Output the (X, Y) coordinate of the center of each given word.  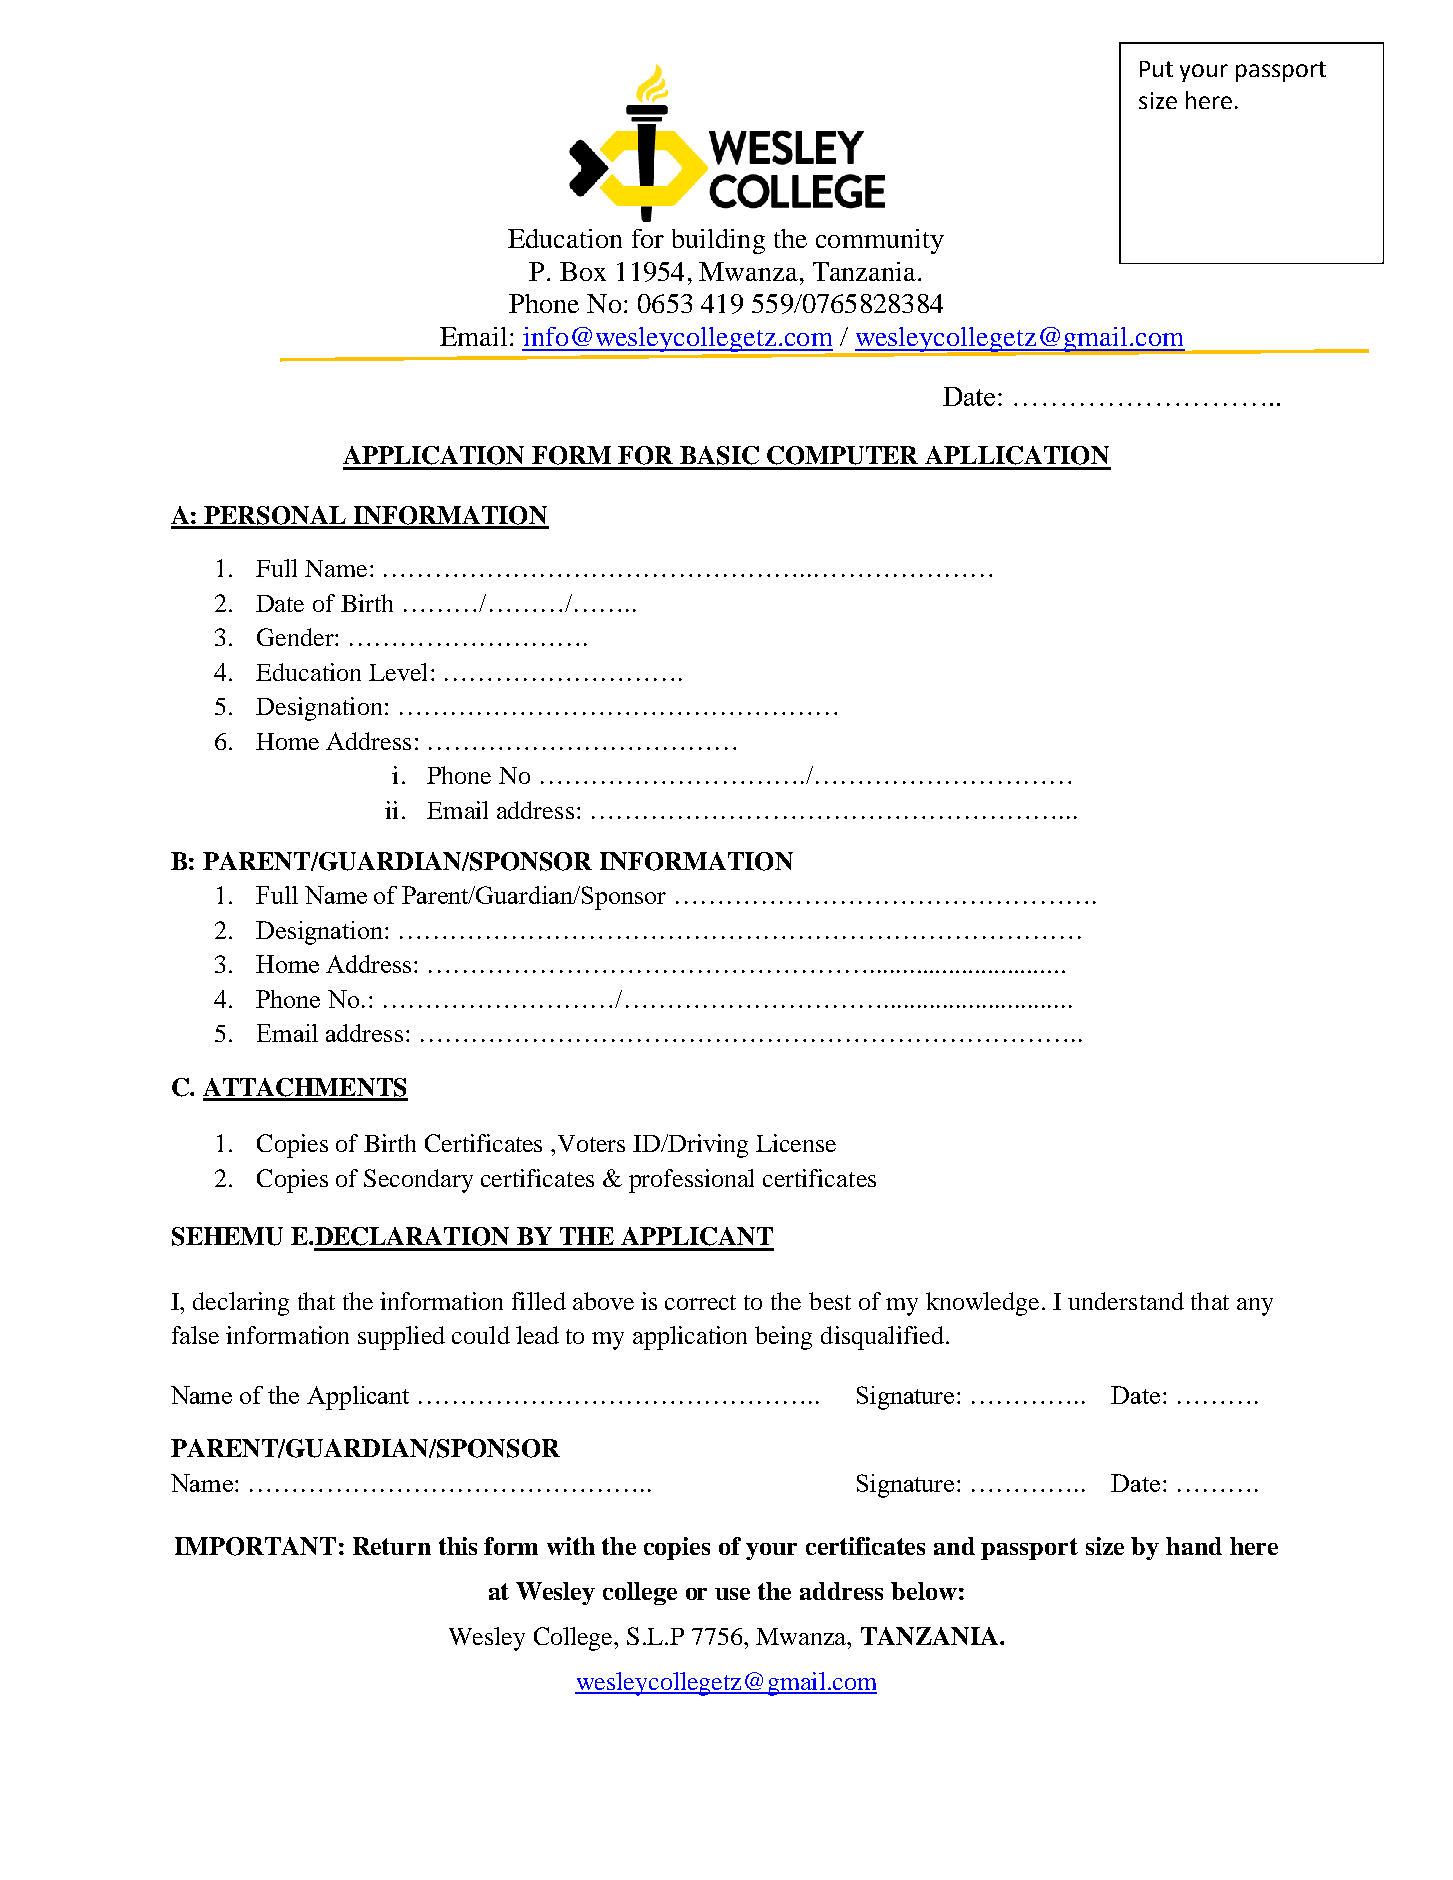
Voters (591, 1143)
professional (691, 1181)
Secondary (418, 1181)
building (718, 241)
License (796, 1143)
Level (398, 672)
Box (583, 271)
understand (1126, 1301)
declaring (241, 1304)
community (880, 241)
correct (700, 1302)
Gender (296, 637)
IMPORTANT (255, 1546)
